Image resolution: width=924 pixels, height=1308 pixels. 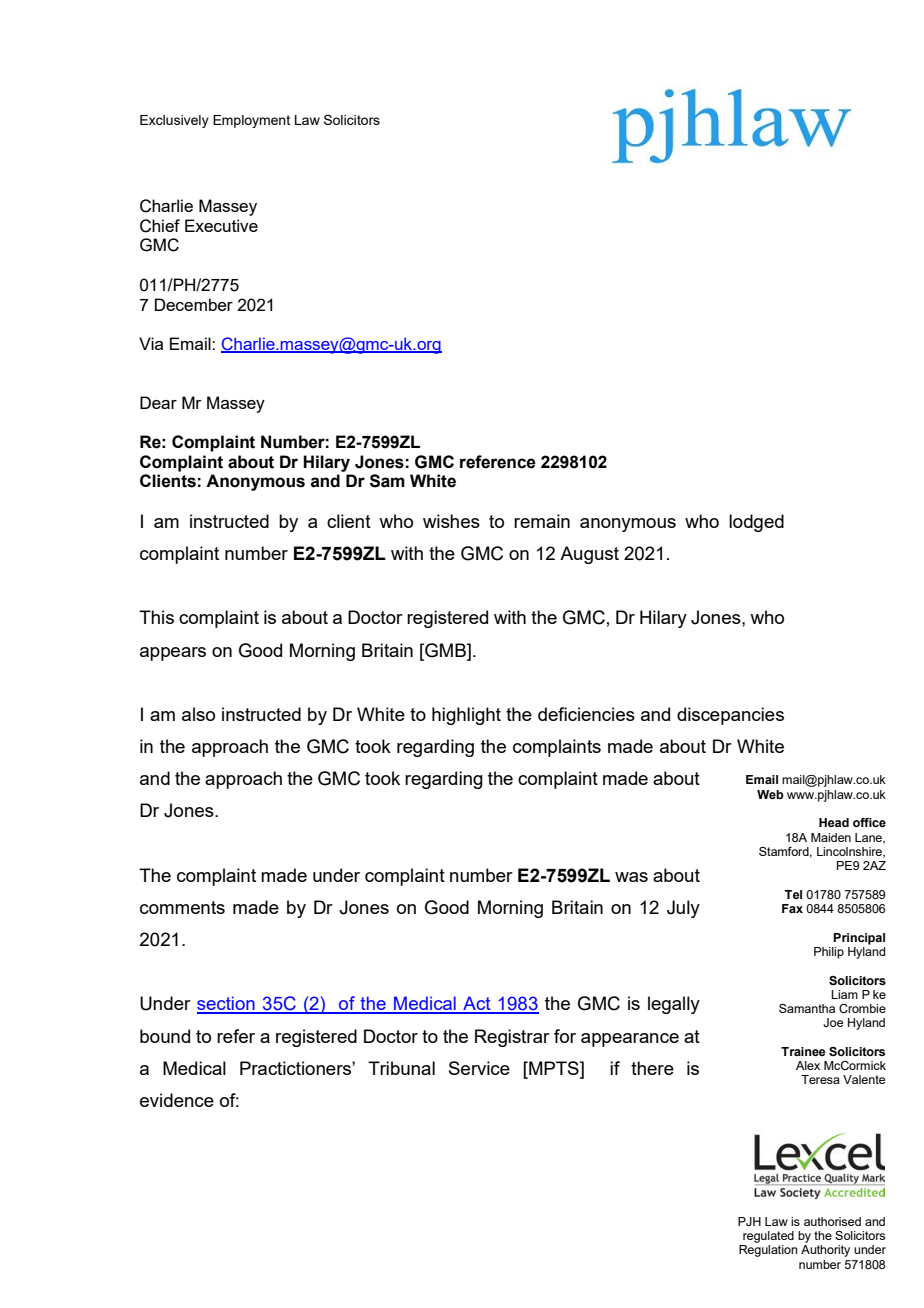 I want to click on also, so click(x=198, y=714).
